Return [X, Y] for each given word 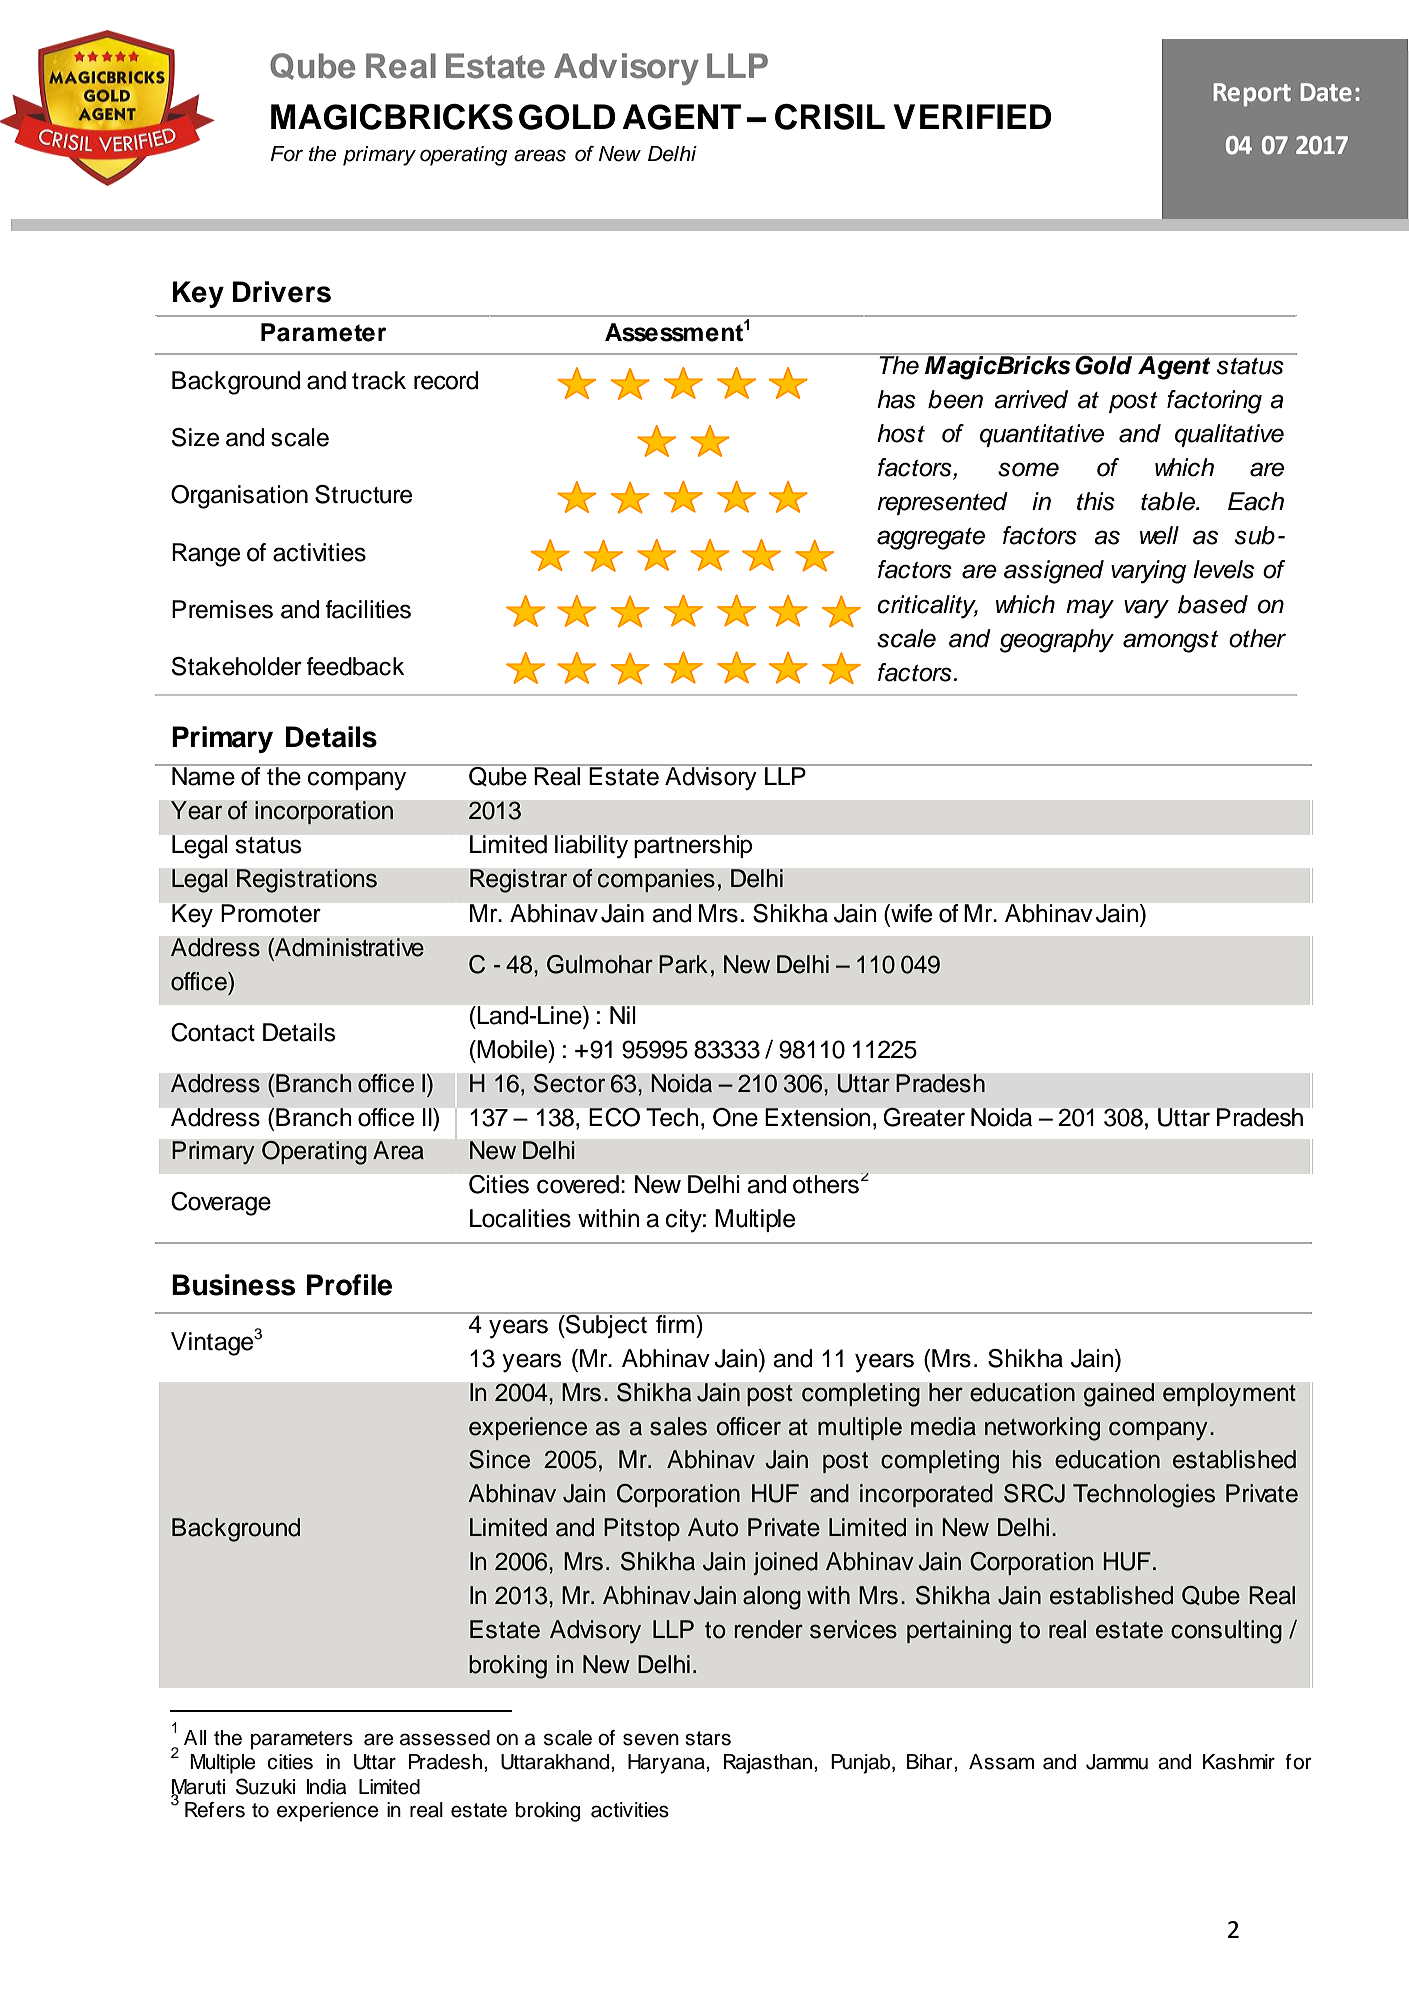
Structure [363, 494]
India [326, 1787]
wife [910, 913]
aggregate [931, 539]
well [1159, 535]
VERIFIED [972, 116]
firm [675, 1323]
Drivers [282, 292]
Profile [349, 1285]
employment [1229, 1395]
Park [683, 964]
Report [1252, 94]
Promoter [271, 913]
